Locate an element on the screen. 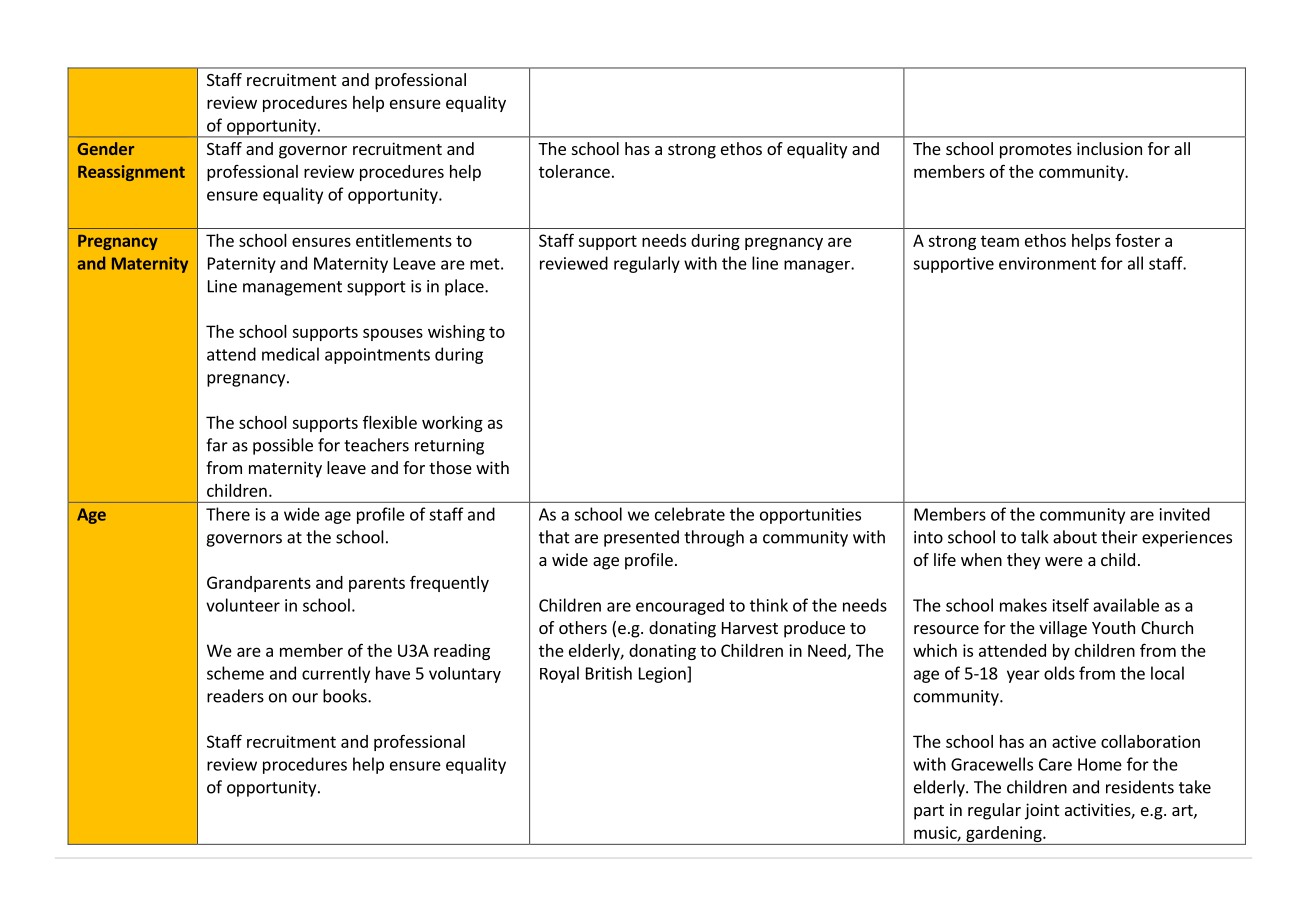 This screenshot has width=1308, height=924. environment is located at coordinates (1047, 263).
